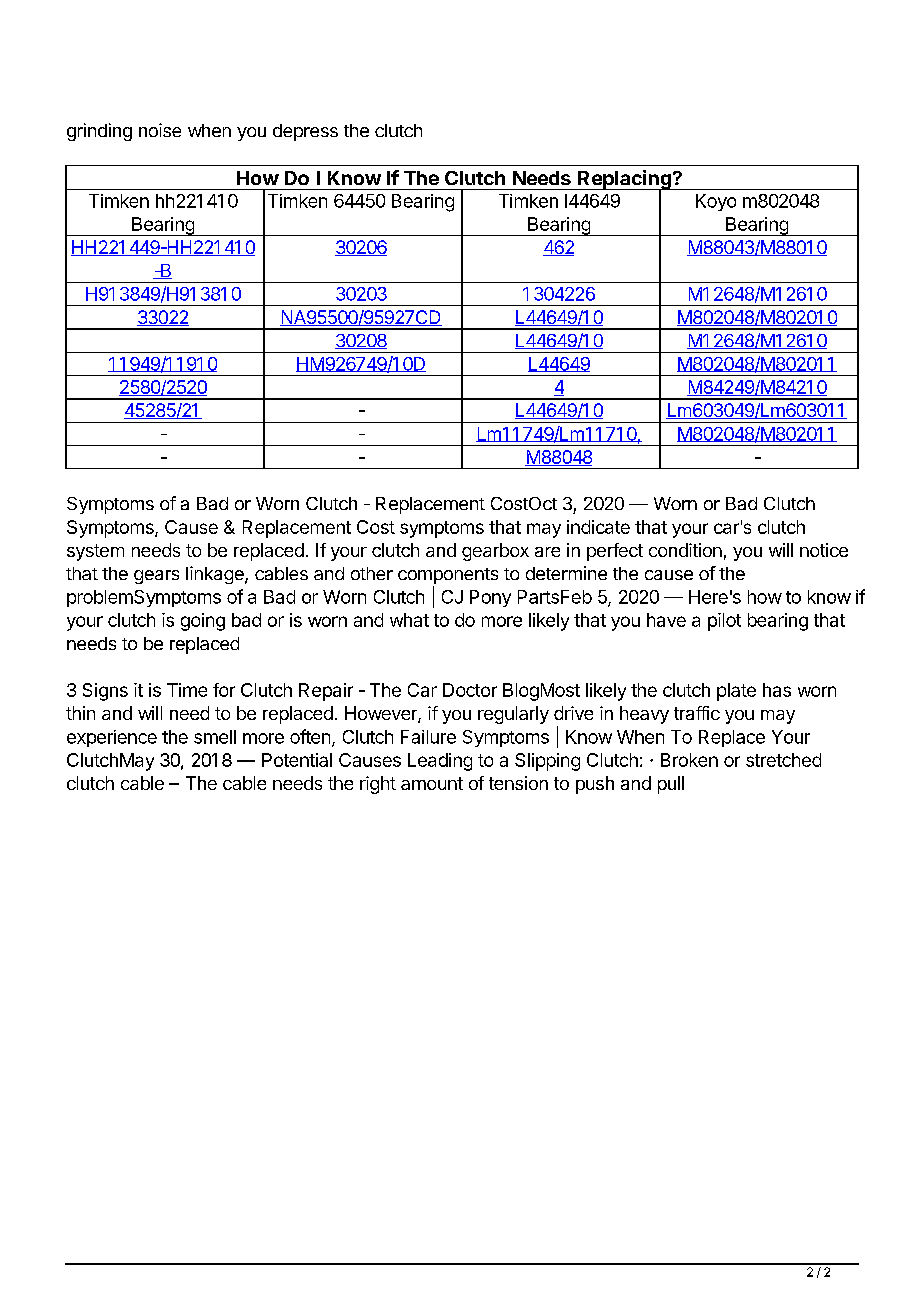 The width and height of the document is (924, 1308). Describe the element at coordinates (689, 760) in the document. I see `Broken` at that location.
